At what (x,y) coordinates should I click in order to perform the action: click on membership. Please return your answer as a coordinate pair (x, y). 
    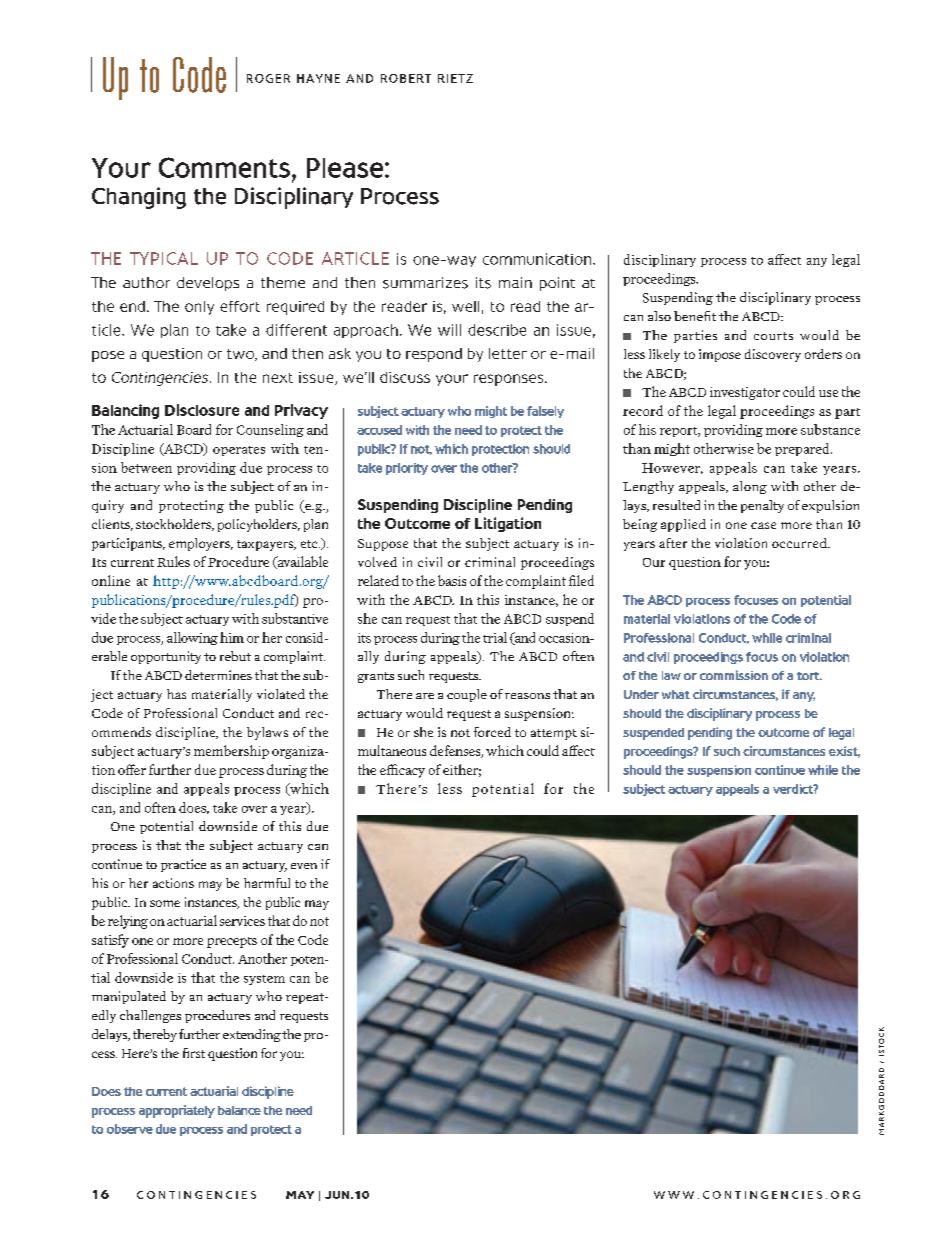
    Looking at the image, I should click on (231, 752).
